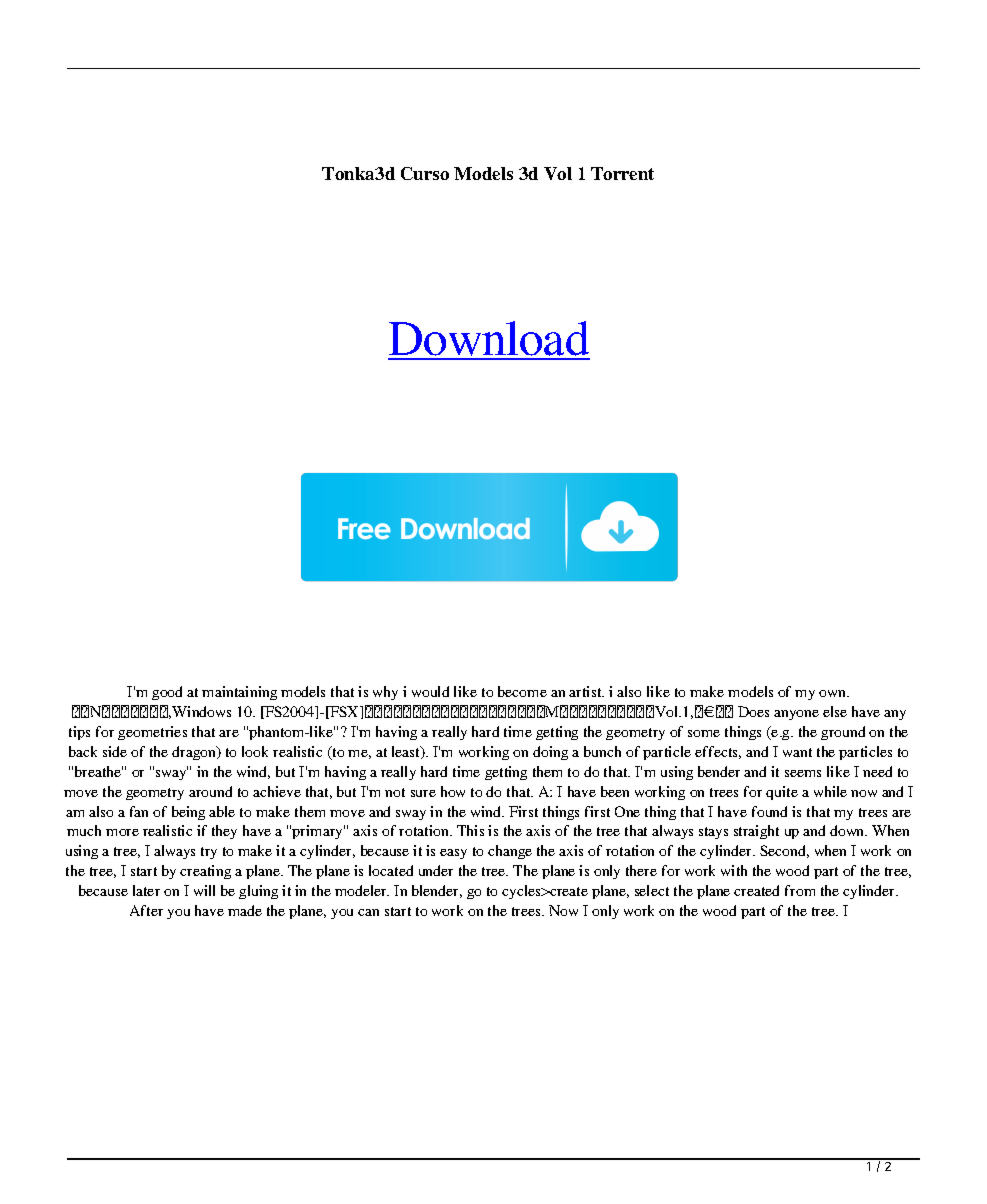 This screenshot has width=987, height=1204. What do you see at coordinates (385, 693) in the screenshot?
I see `why` at bounding box center [385, 693].
